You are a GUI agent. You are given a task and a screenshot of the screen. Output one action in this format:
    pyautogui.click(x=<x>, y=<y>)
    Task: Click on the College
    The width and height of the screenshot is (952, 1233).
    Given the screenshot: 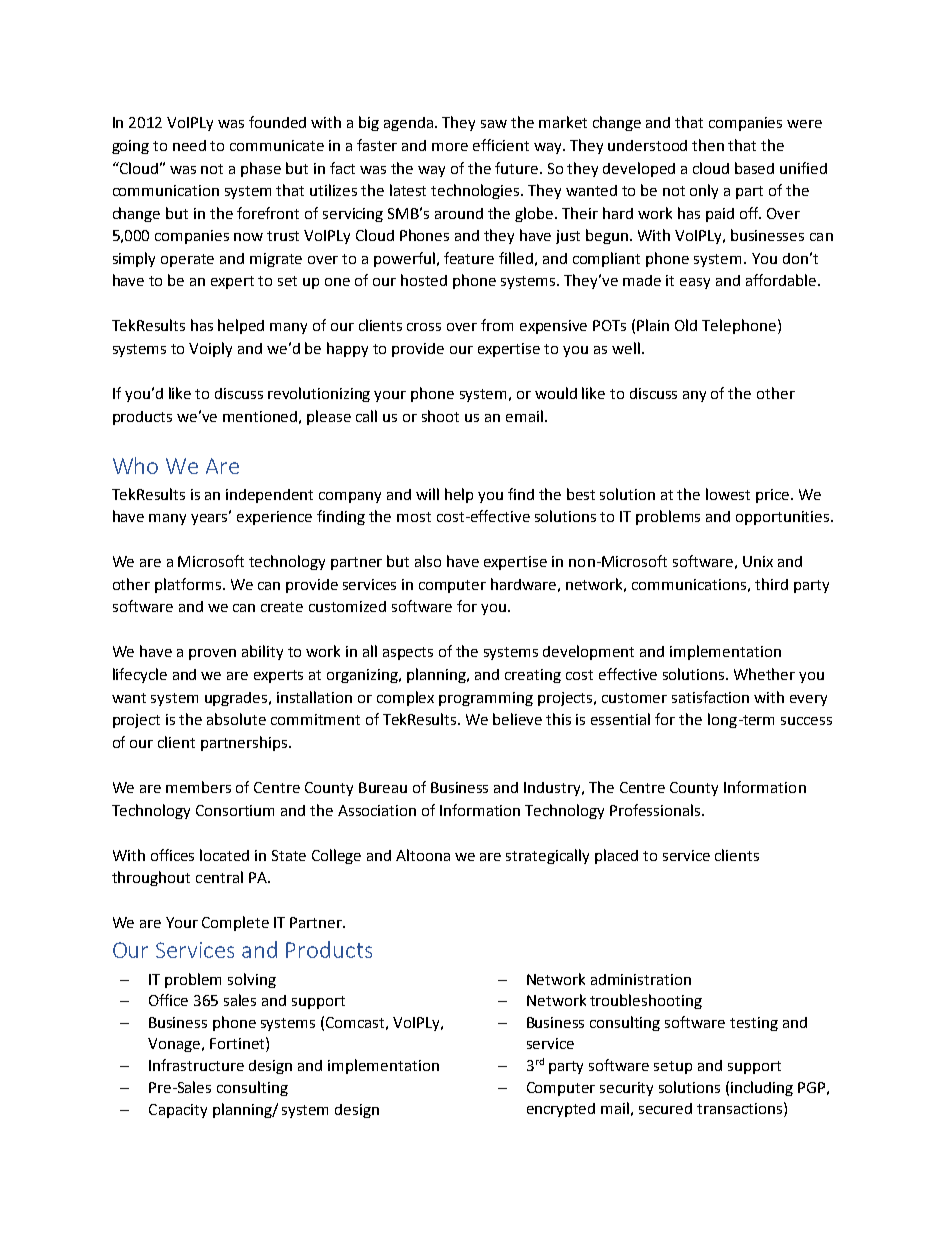 What is the action you would take?
    pyautogui.click(x=336, y=856)
